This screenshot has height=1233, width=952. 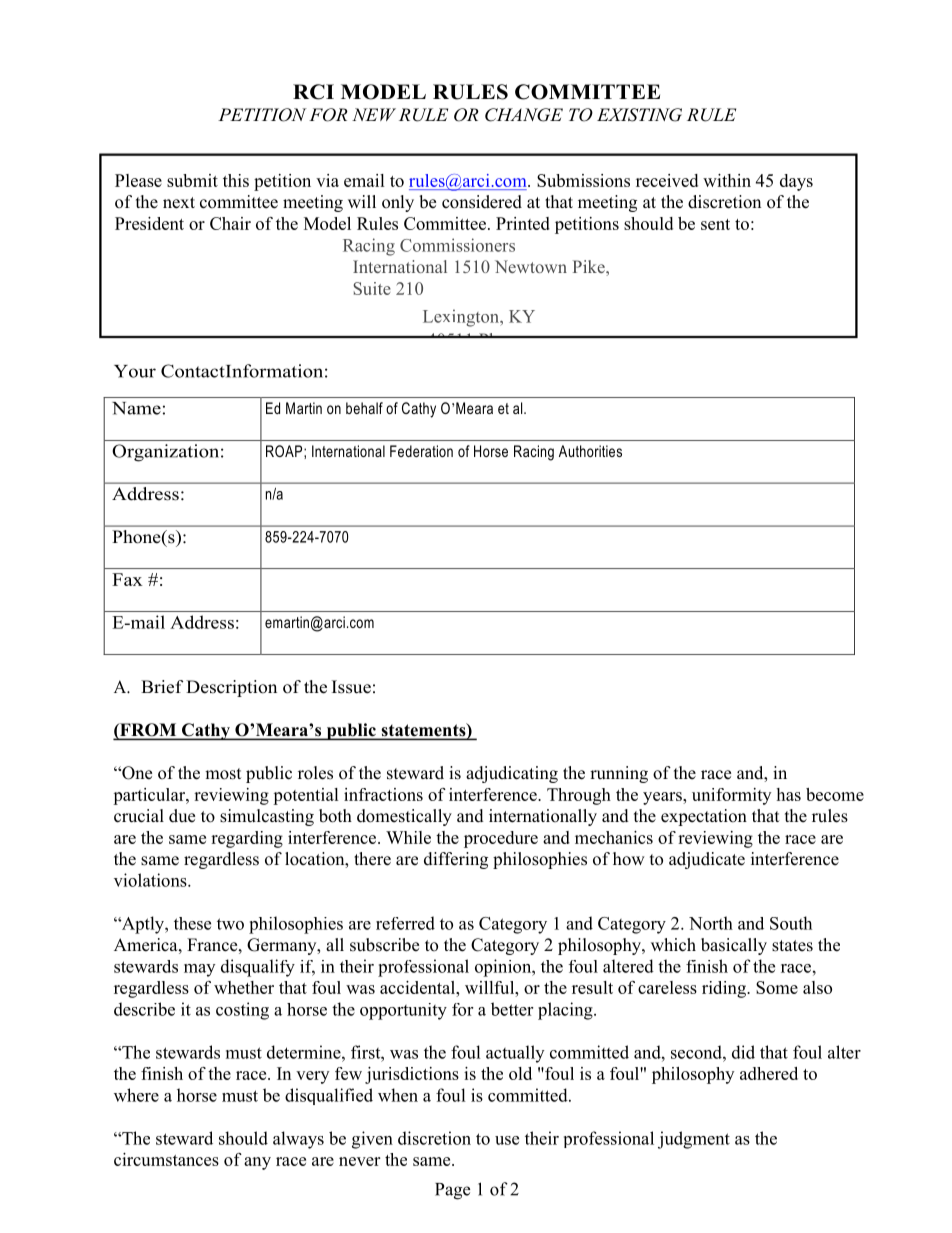 What do you see at coordinates (136, 408) in the screenshot?
I see `Name` at bounding box center [136, 408].
